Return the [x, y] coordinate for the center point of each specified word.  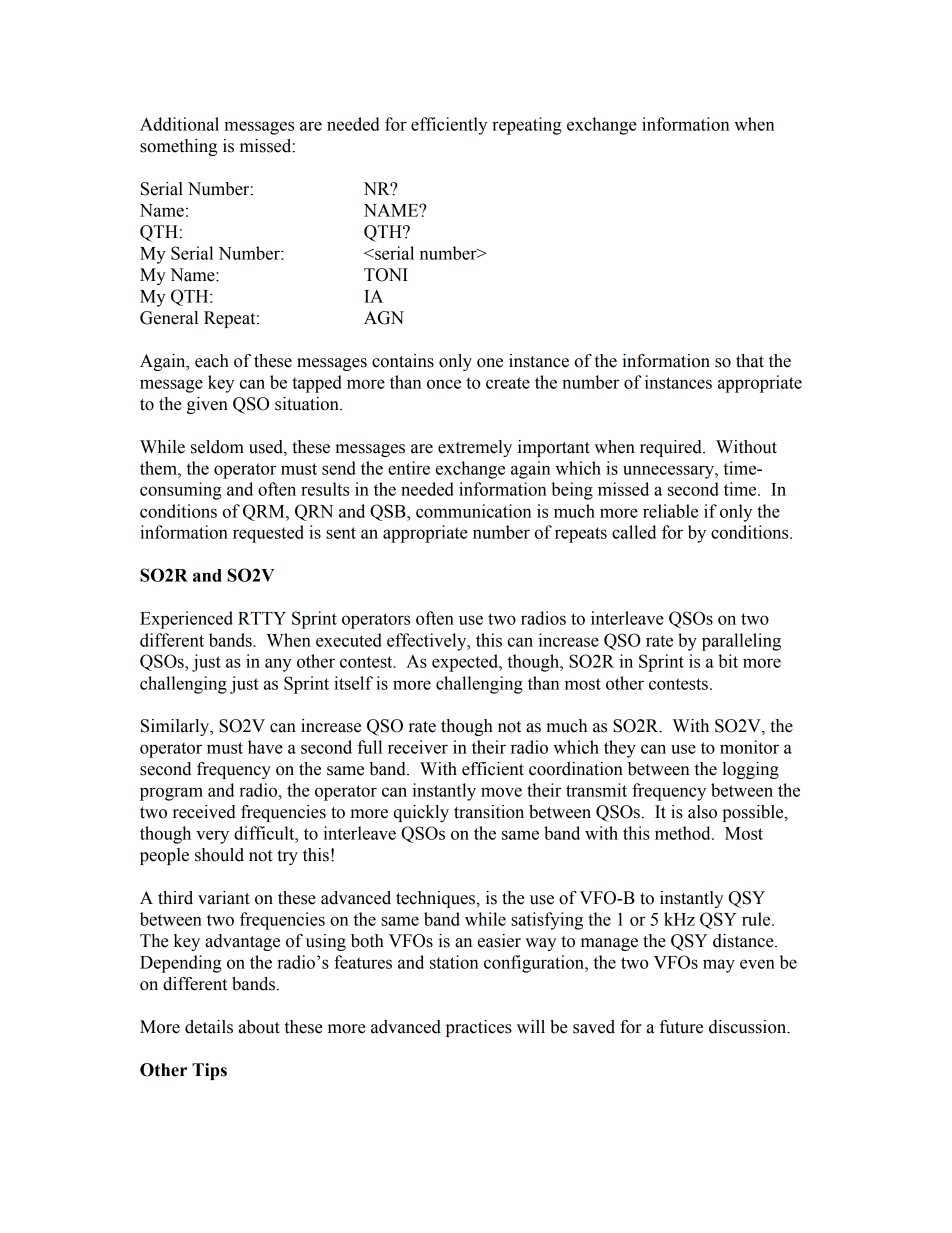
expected [466, 663]
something [178, 147]
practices [479, 1028]
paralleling [741, 642]
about [259, 1027]
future [681, 1027]
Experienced [186, 620]
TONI [386, 275]
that [750, 361]
